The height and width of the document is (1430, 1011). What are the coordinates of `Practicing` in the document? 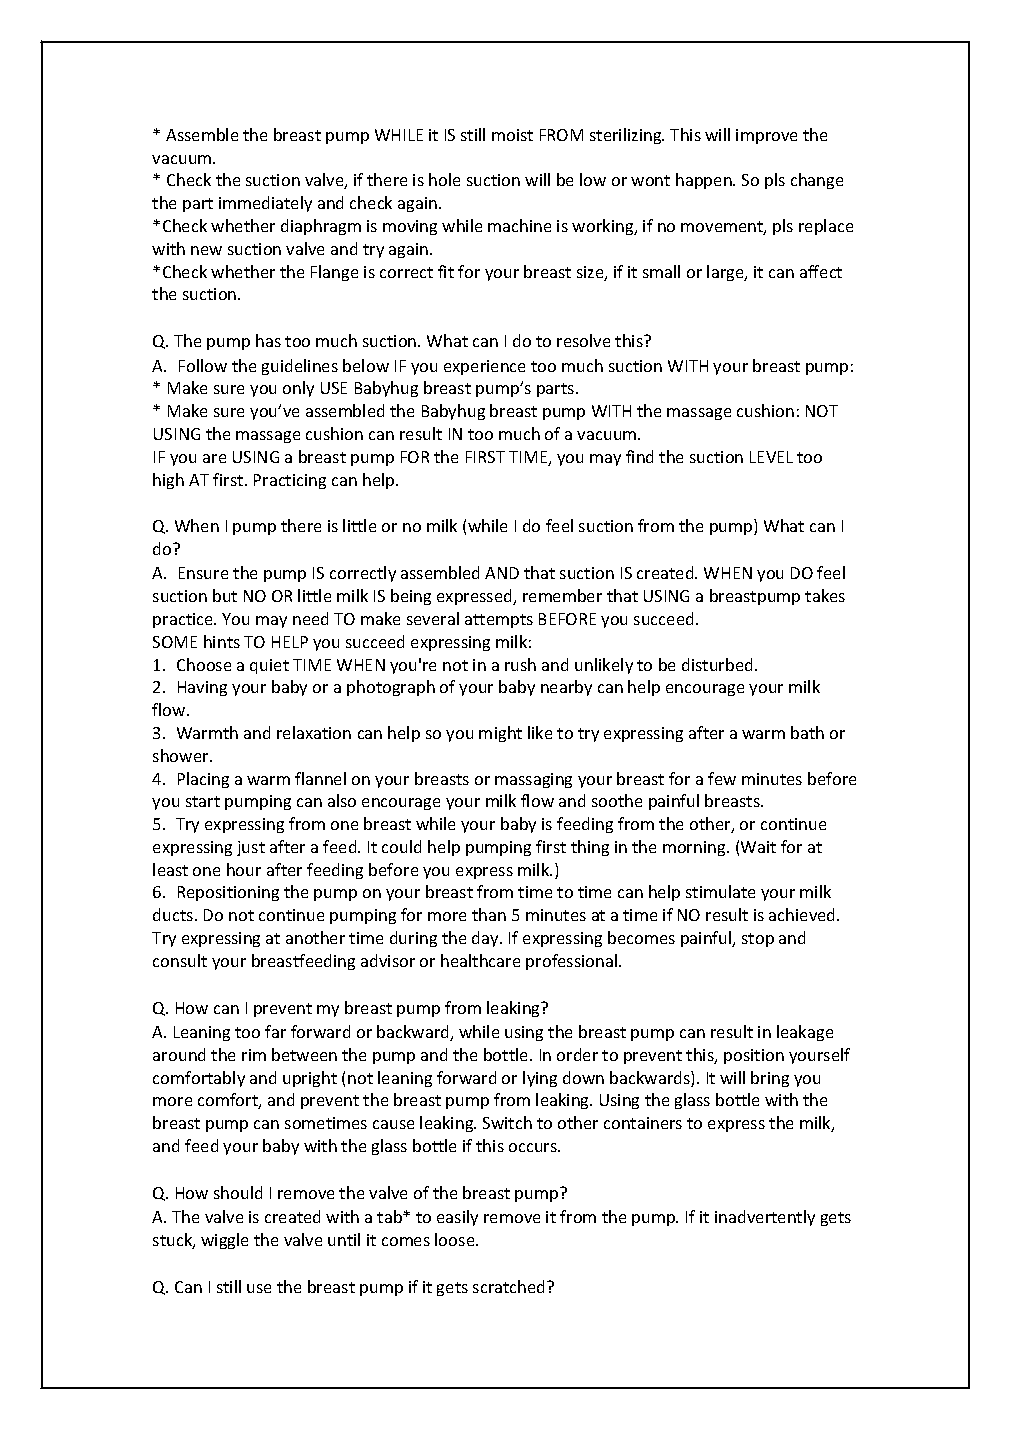 It's located at (290, 481).
